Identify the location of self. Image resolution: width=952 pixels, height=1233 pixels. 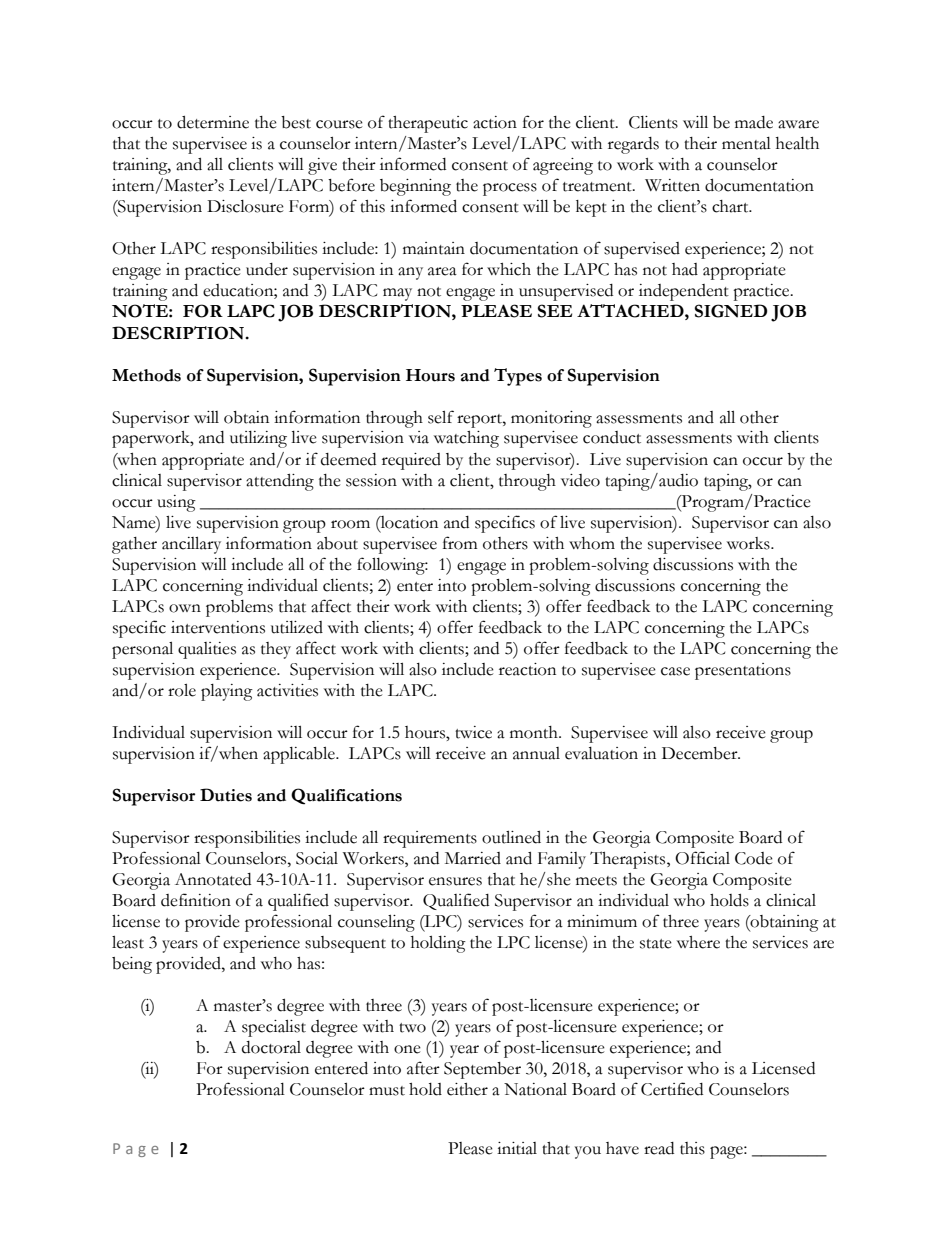
(441, 417).
